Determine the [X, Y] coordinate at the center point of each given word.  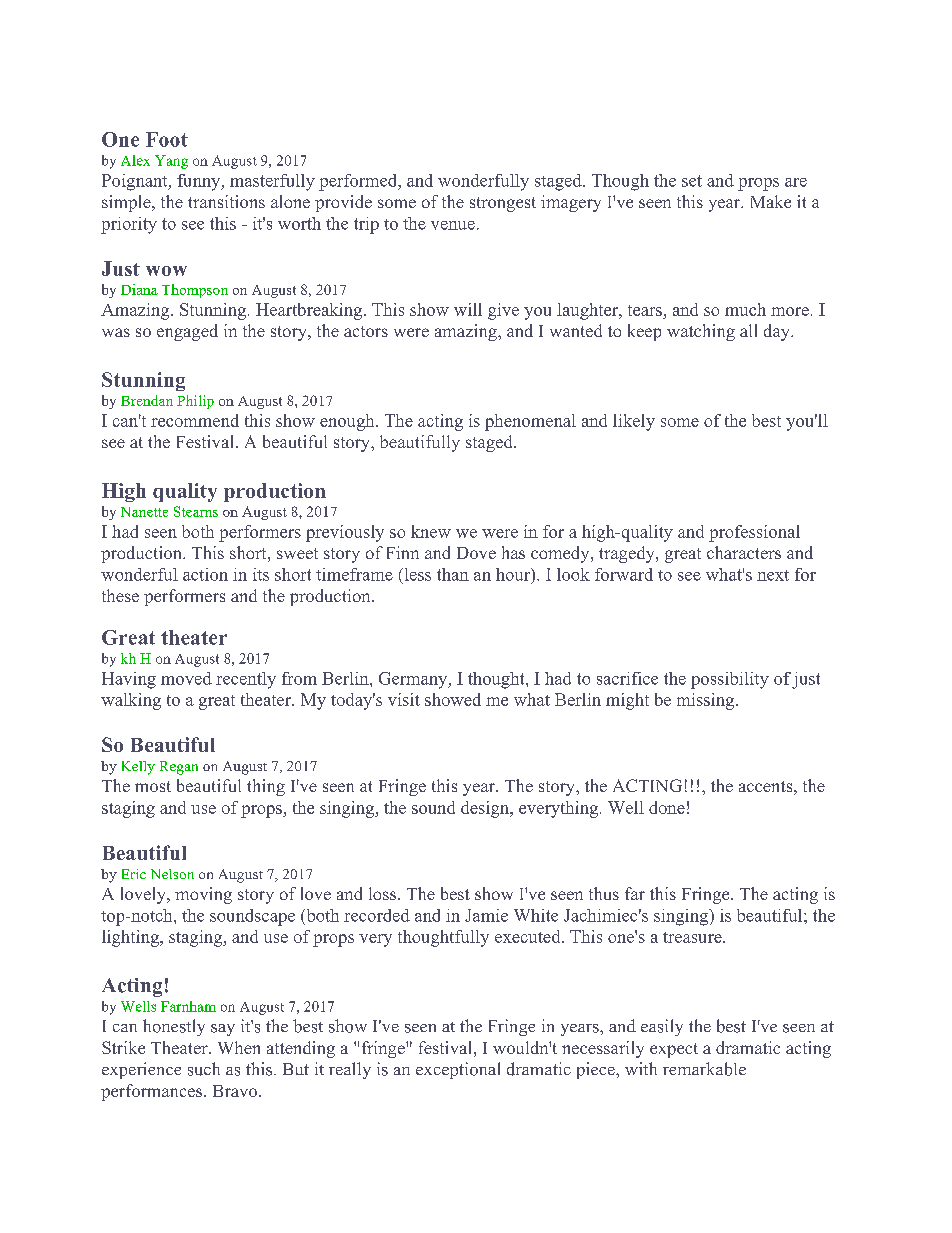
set [692, 181]
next [773, 575]
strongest [503, 204]
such [204, 1069]
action [205, 574]
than [453, 574]
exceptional [458, 1070]
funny [200, 182]
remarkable [704, 1069]
